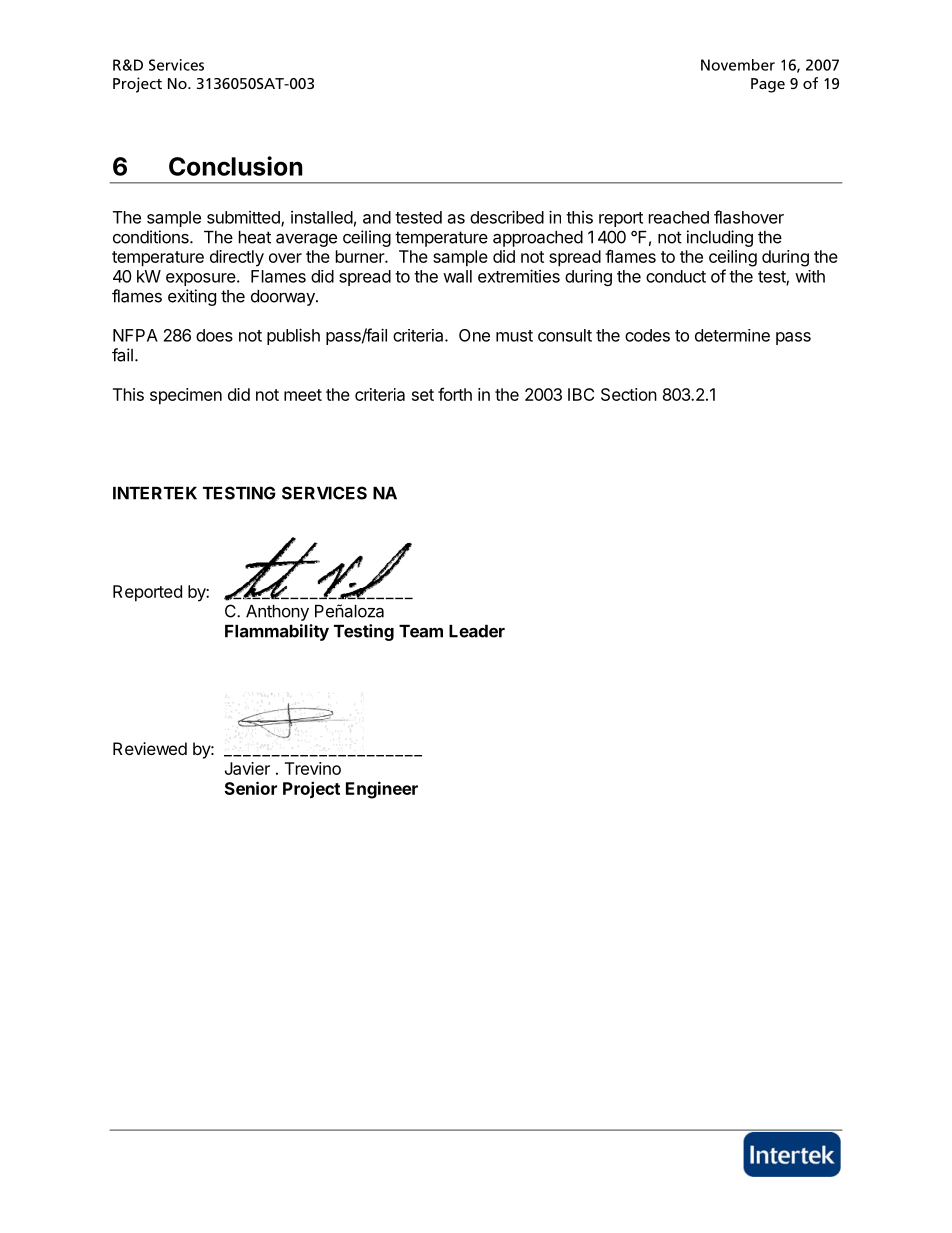  Describe the element at coordinates (720, 238) in the page. I see `including` at that location.
